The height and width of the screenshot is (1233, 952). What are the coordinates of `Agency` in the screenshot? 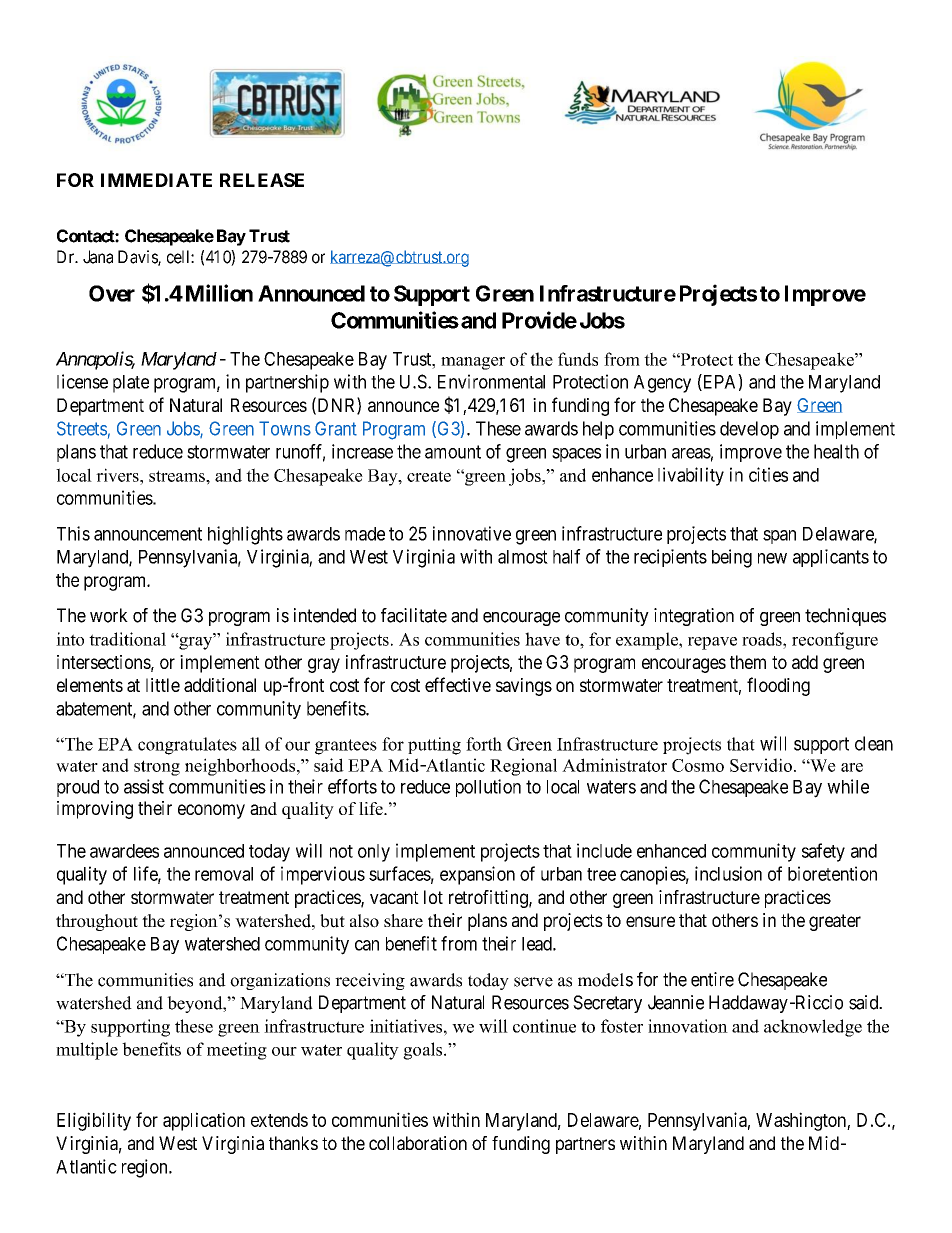 It's located at (662, 384).
